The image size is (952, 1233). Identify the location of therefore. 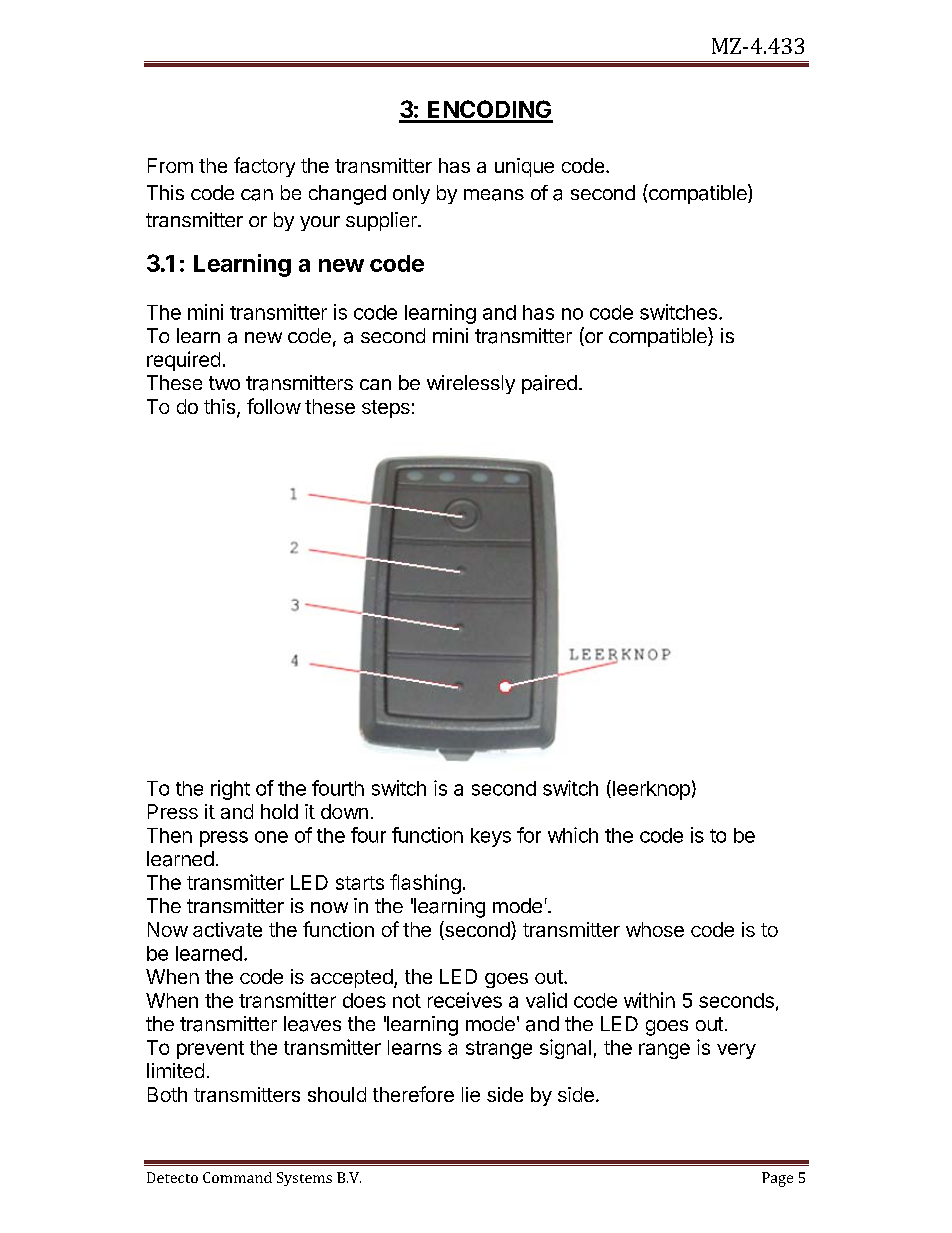
(413, 1094).
